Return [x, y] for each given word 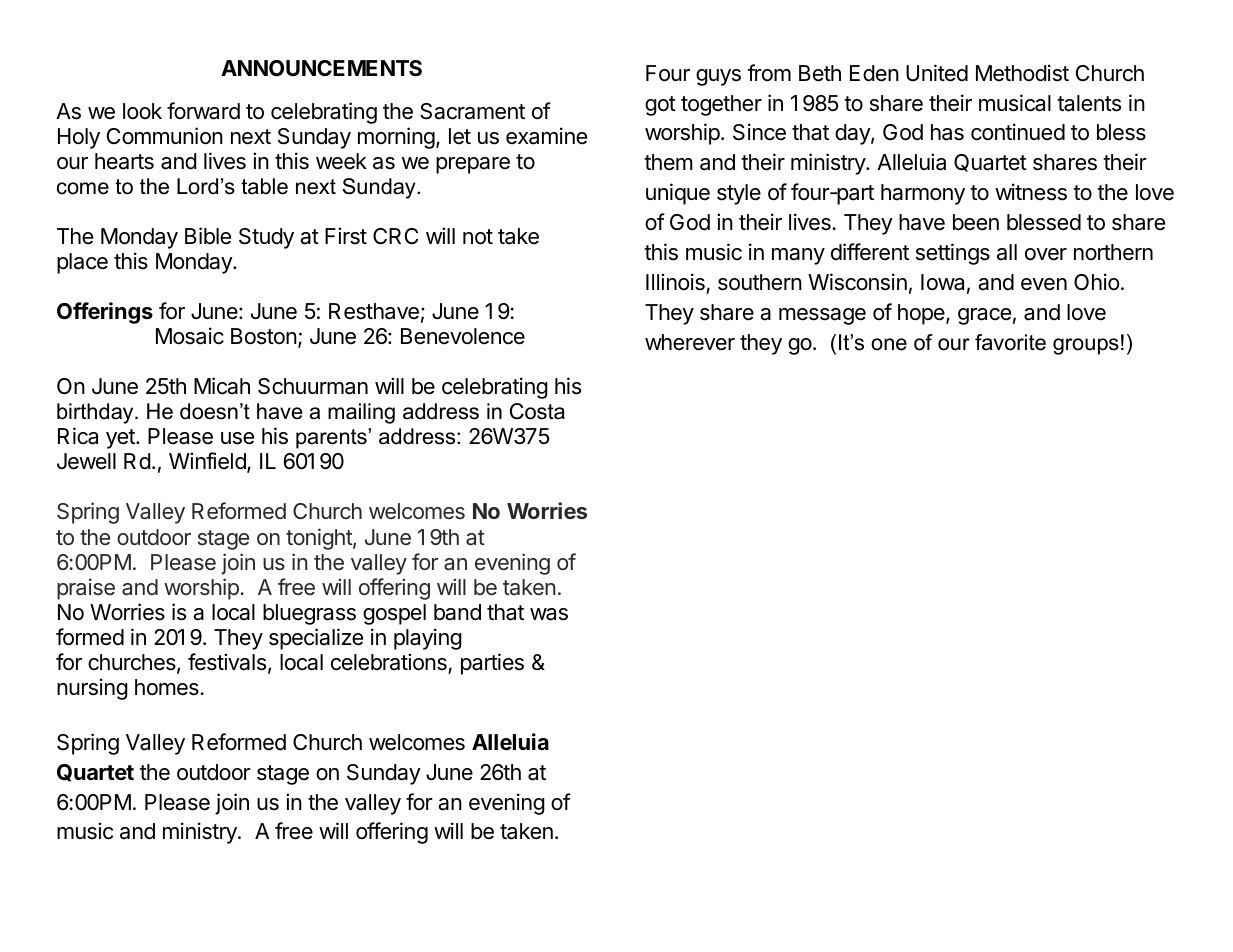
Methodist [1022, 73]
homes [167, 687]
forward [203, 111]
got [660, 106]
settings [953, 254]
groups [1086, 346]
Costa [537, 411]
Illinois [675, 282]
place [82, 263]
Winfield [208, 462]
